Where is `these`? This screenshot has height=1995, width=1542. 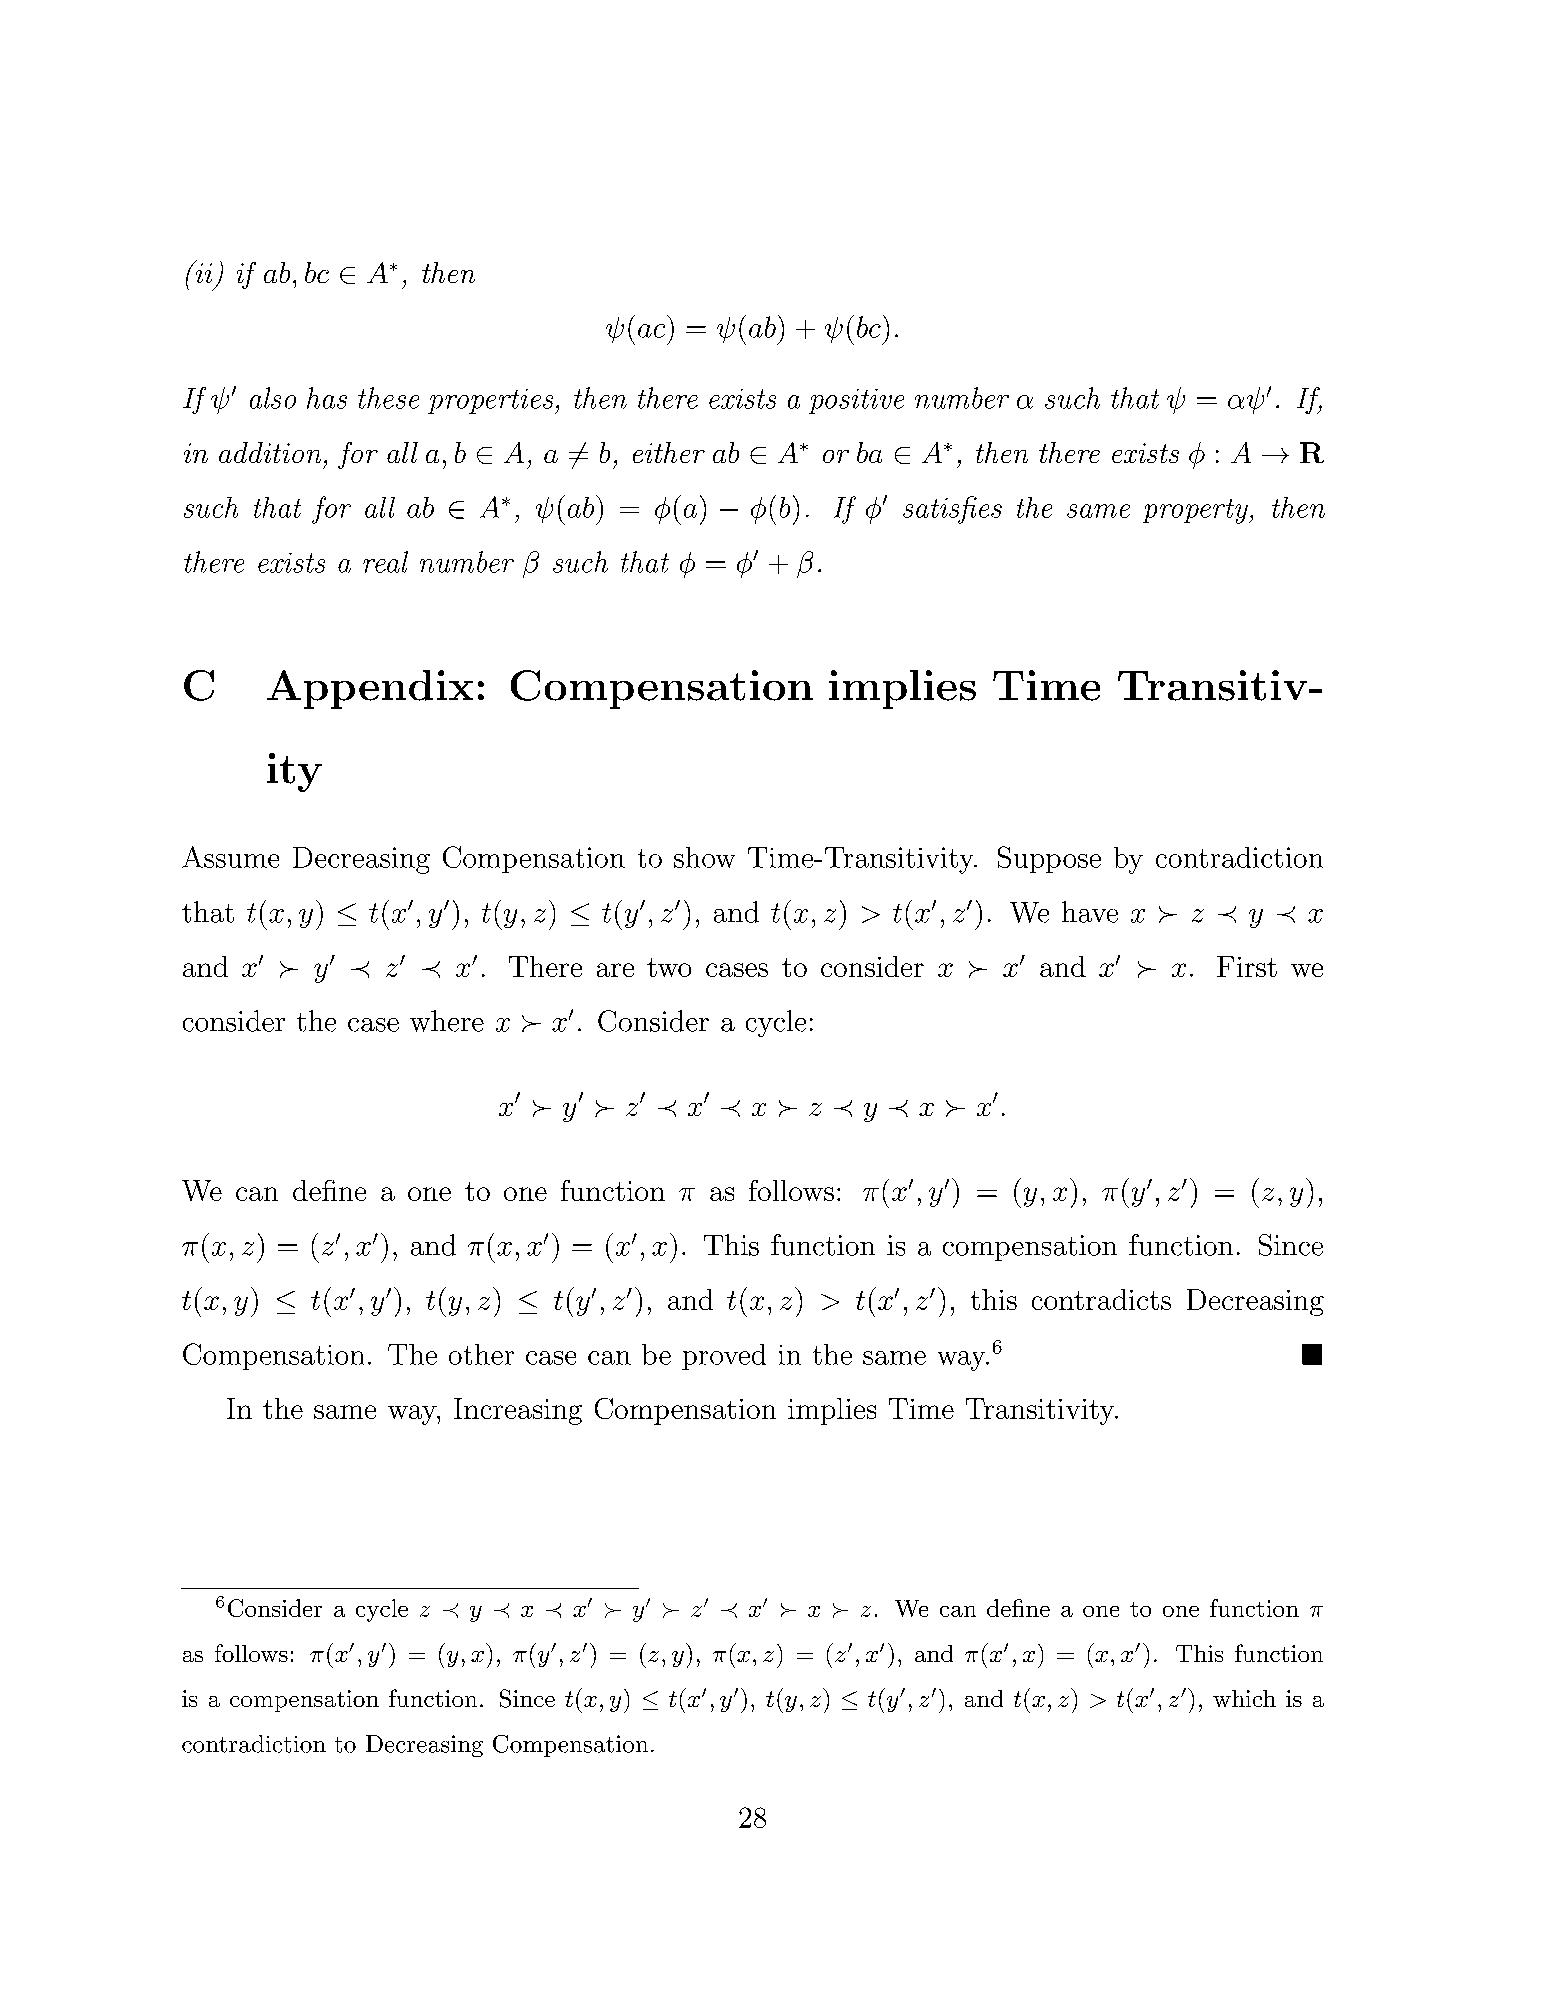
these is located at coordinates (388, 398).
